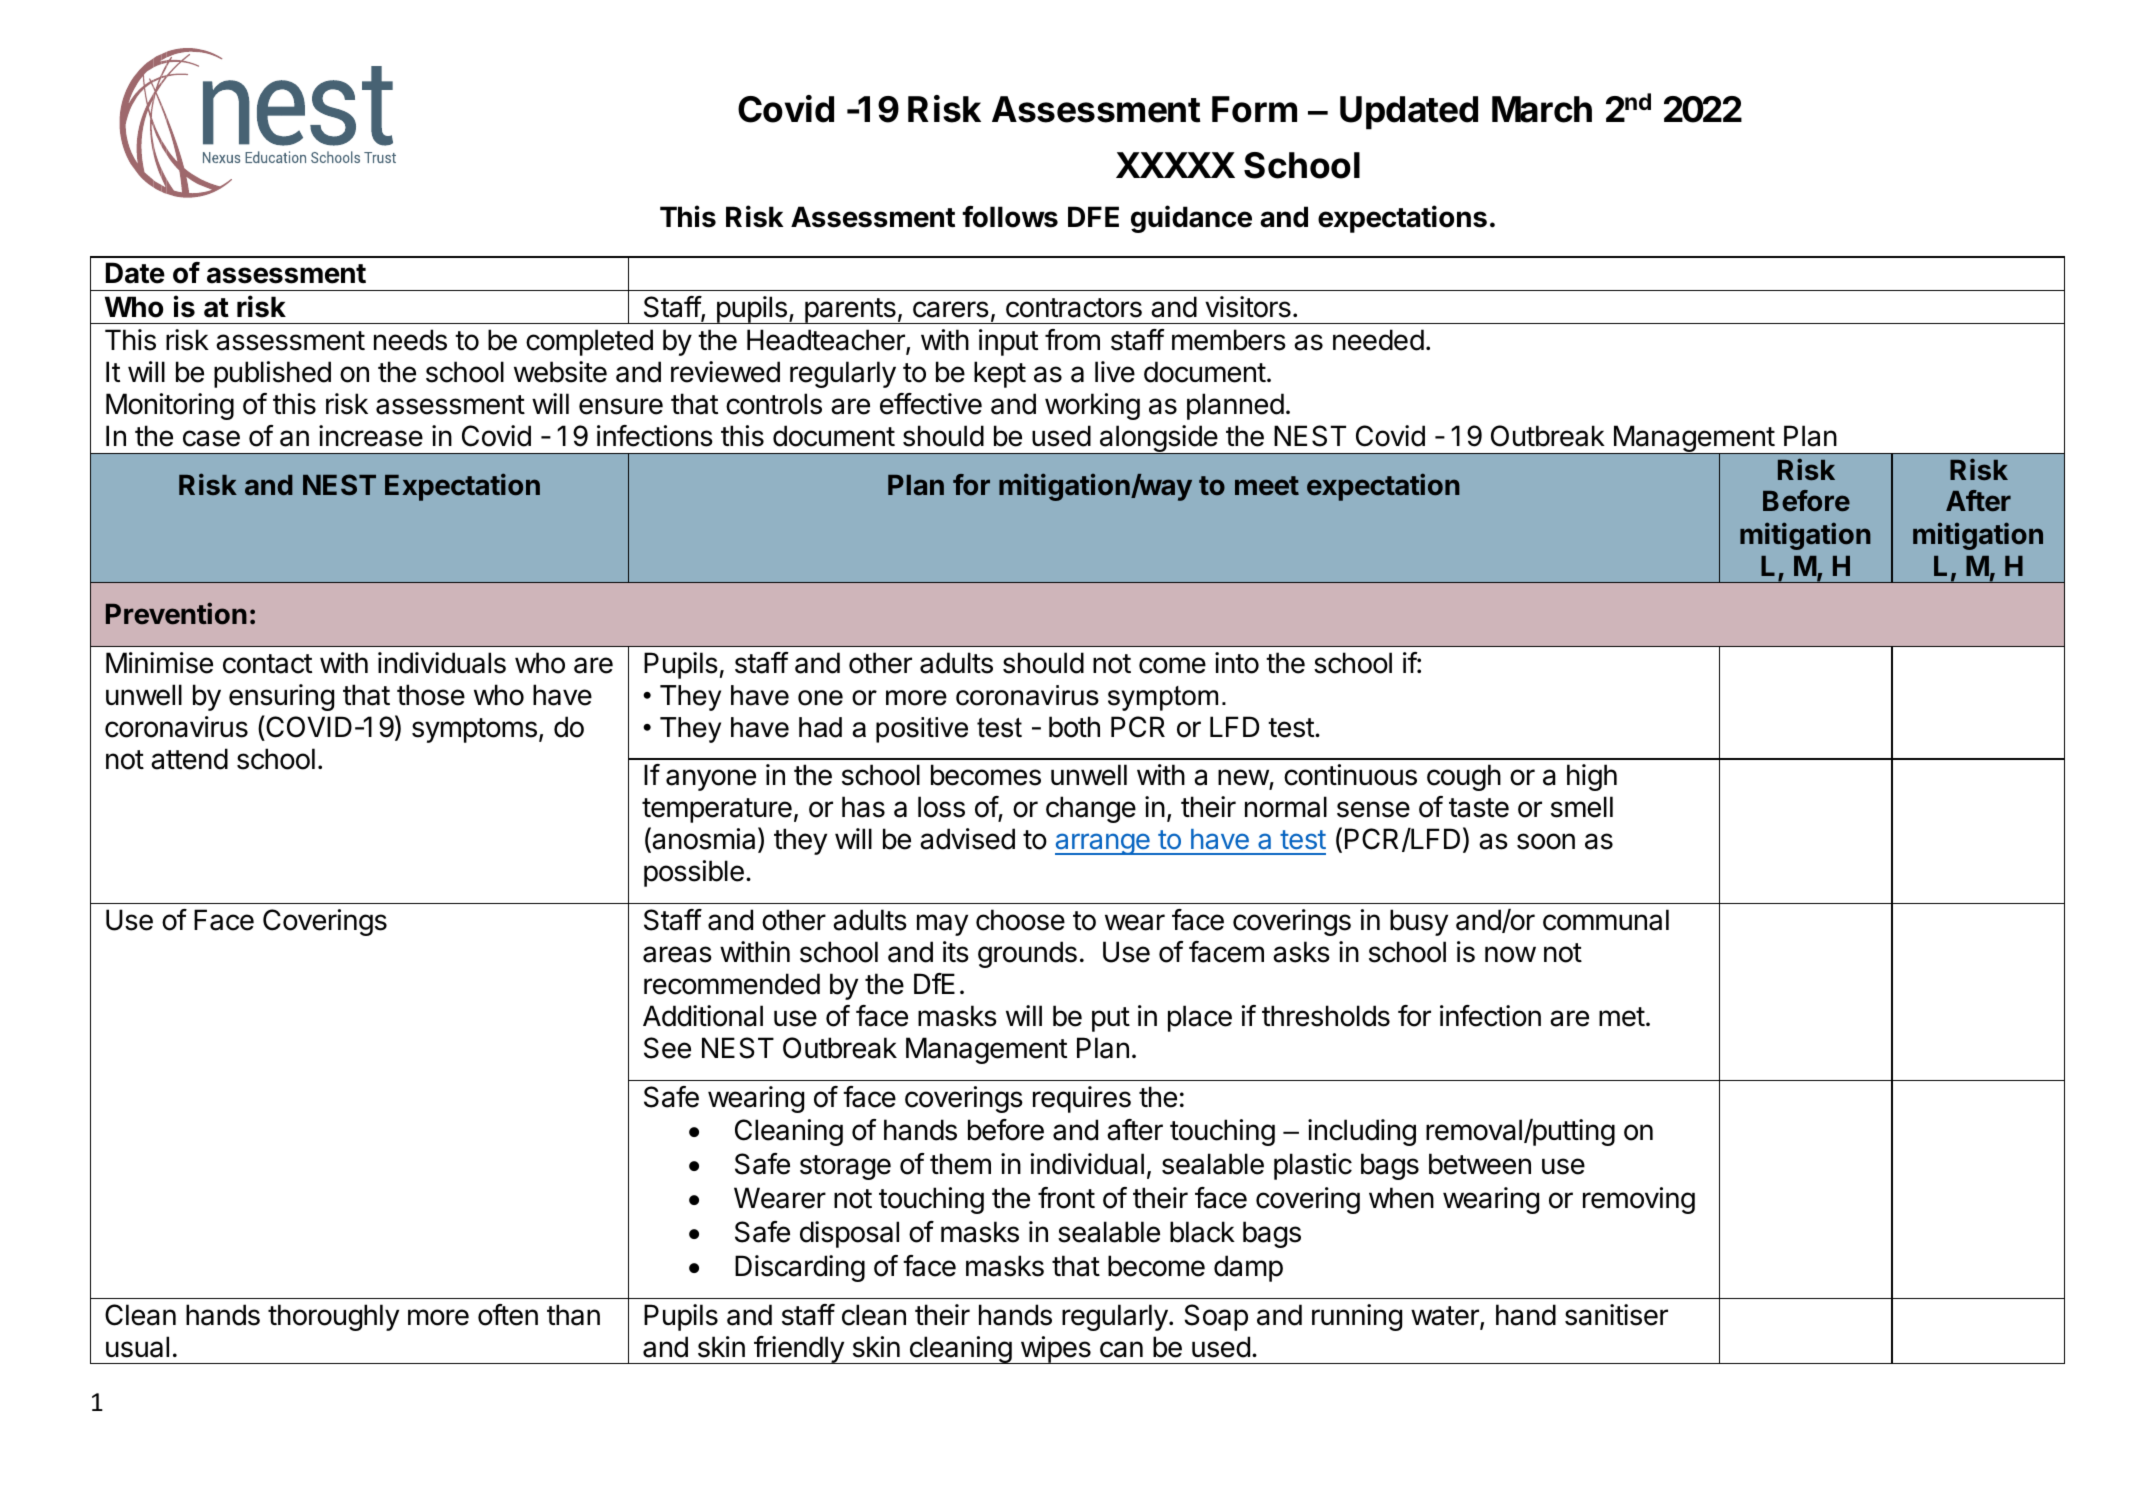  What do you see at coordinates (333, 1317) in the screenshot?
I see `thoroughly` at bounding box center [333, 1317].
